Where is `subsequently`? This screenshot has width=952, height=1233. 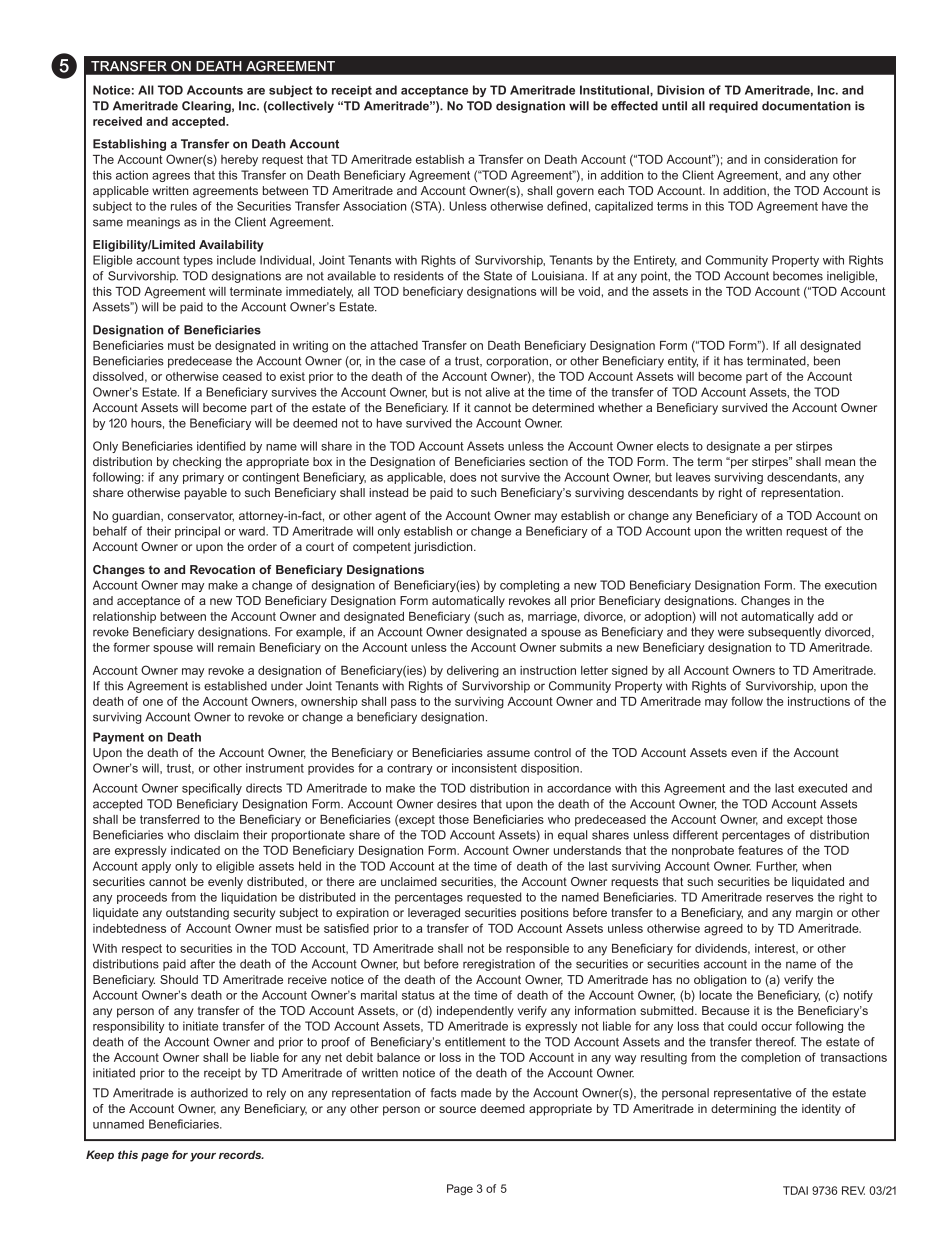
subsequently is located at coordinates (784, 633).
